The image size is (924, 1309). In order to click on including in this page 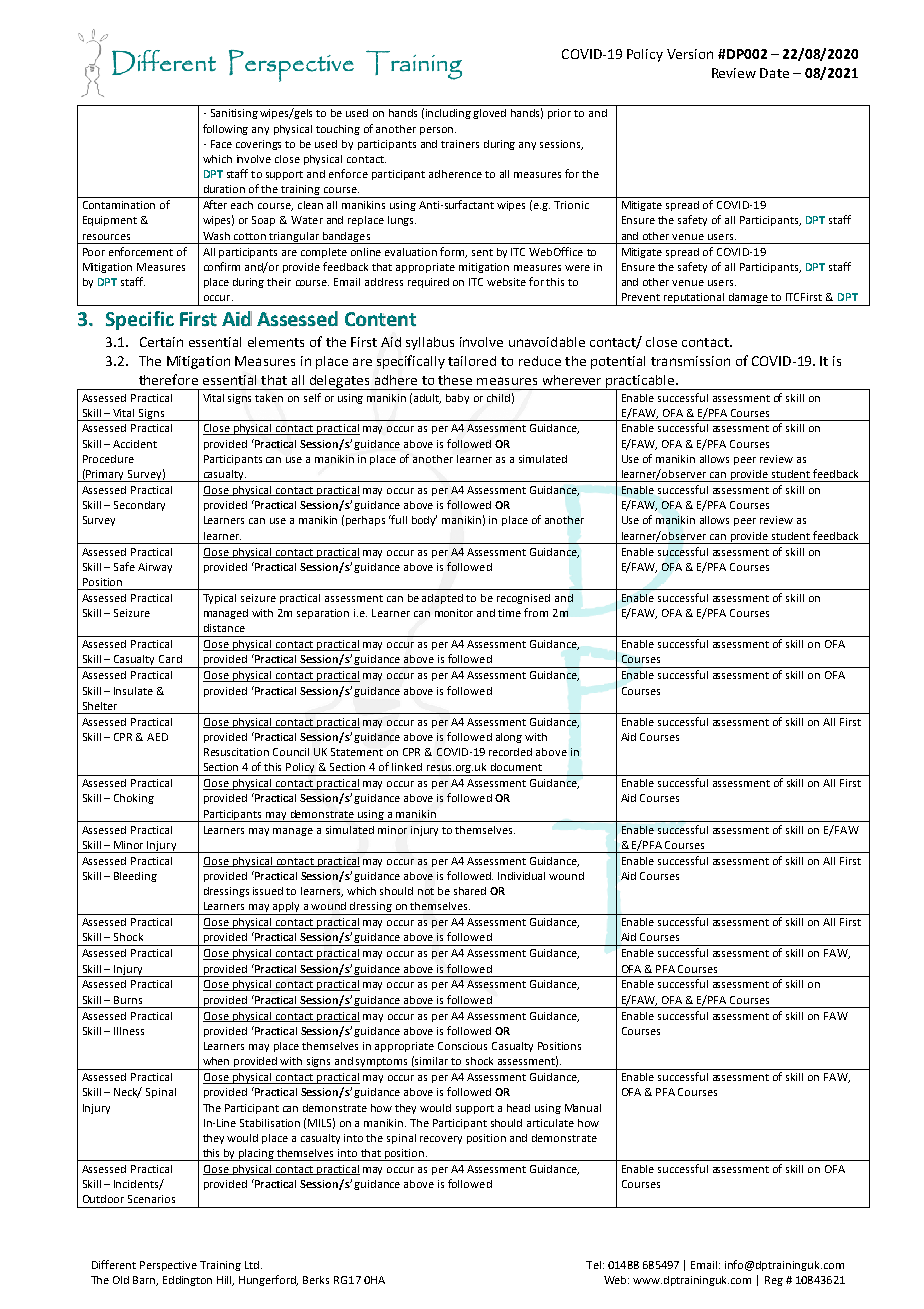, I will do `click(448, 114)`.
